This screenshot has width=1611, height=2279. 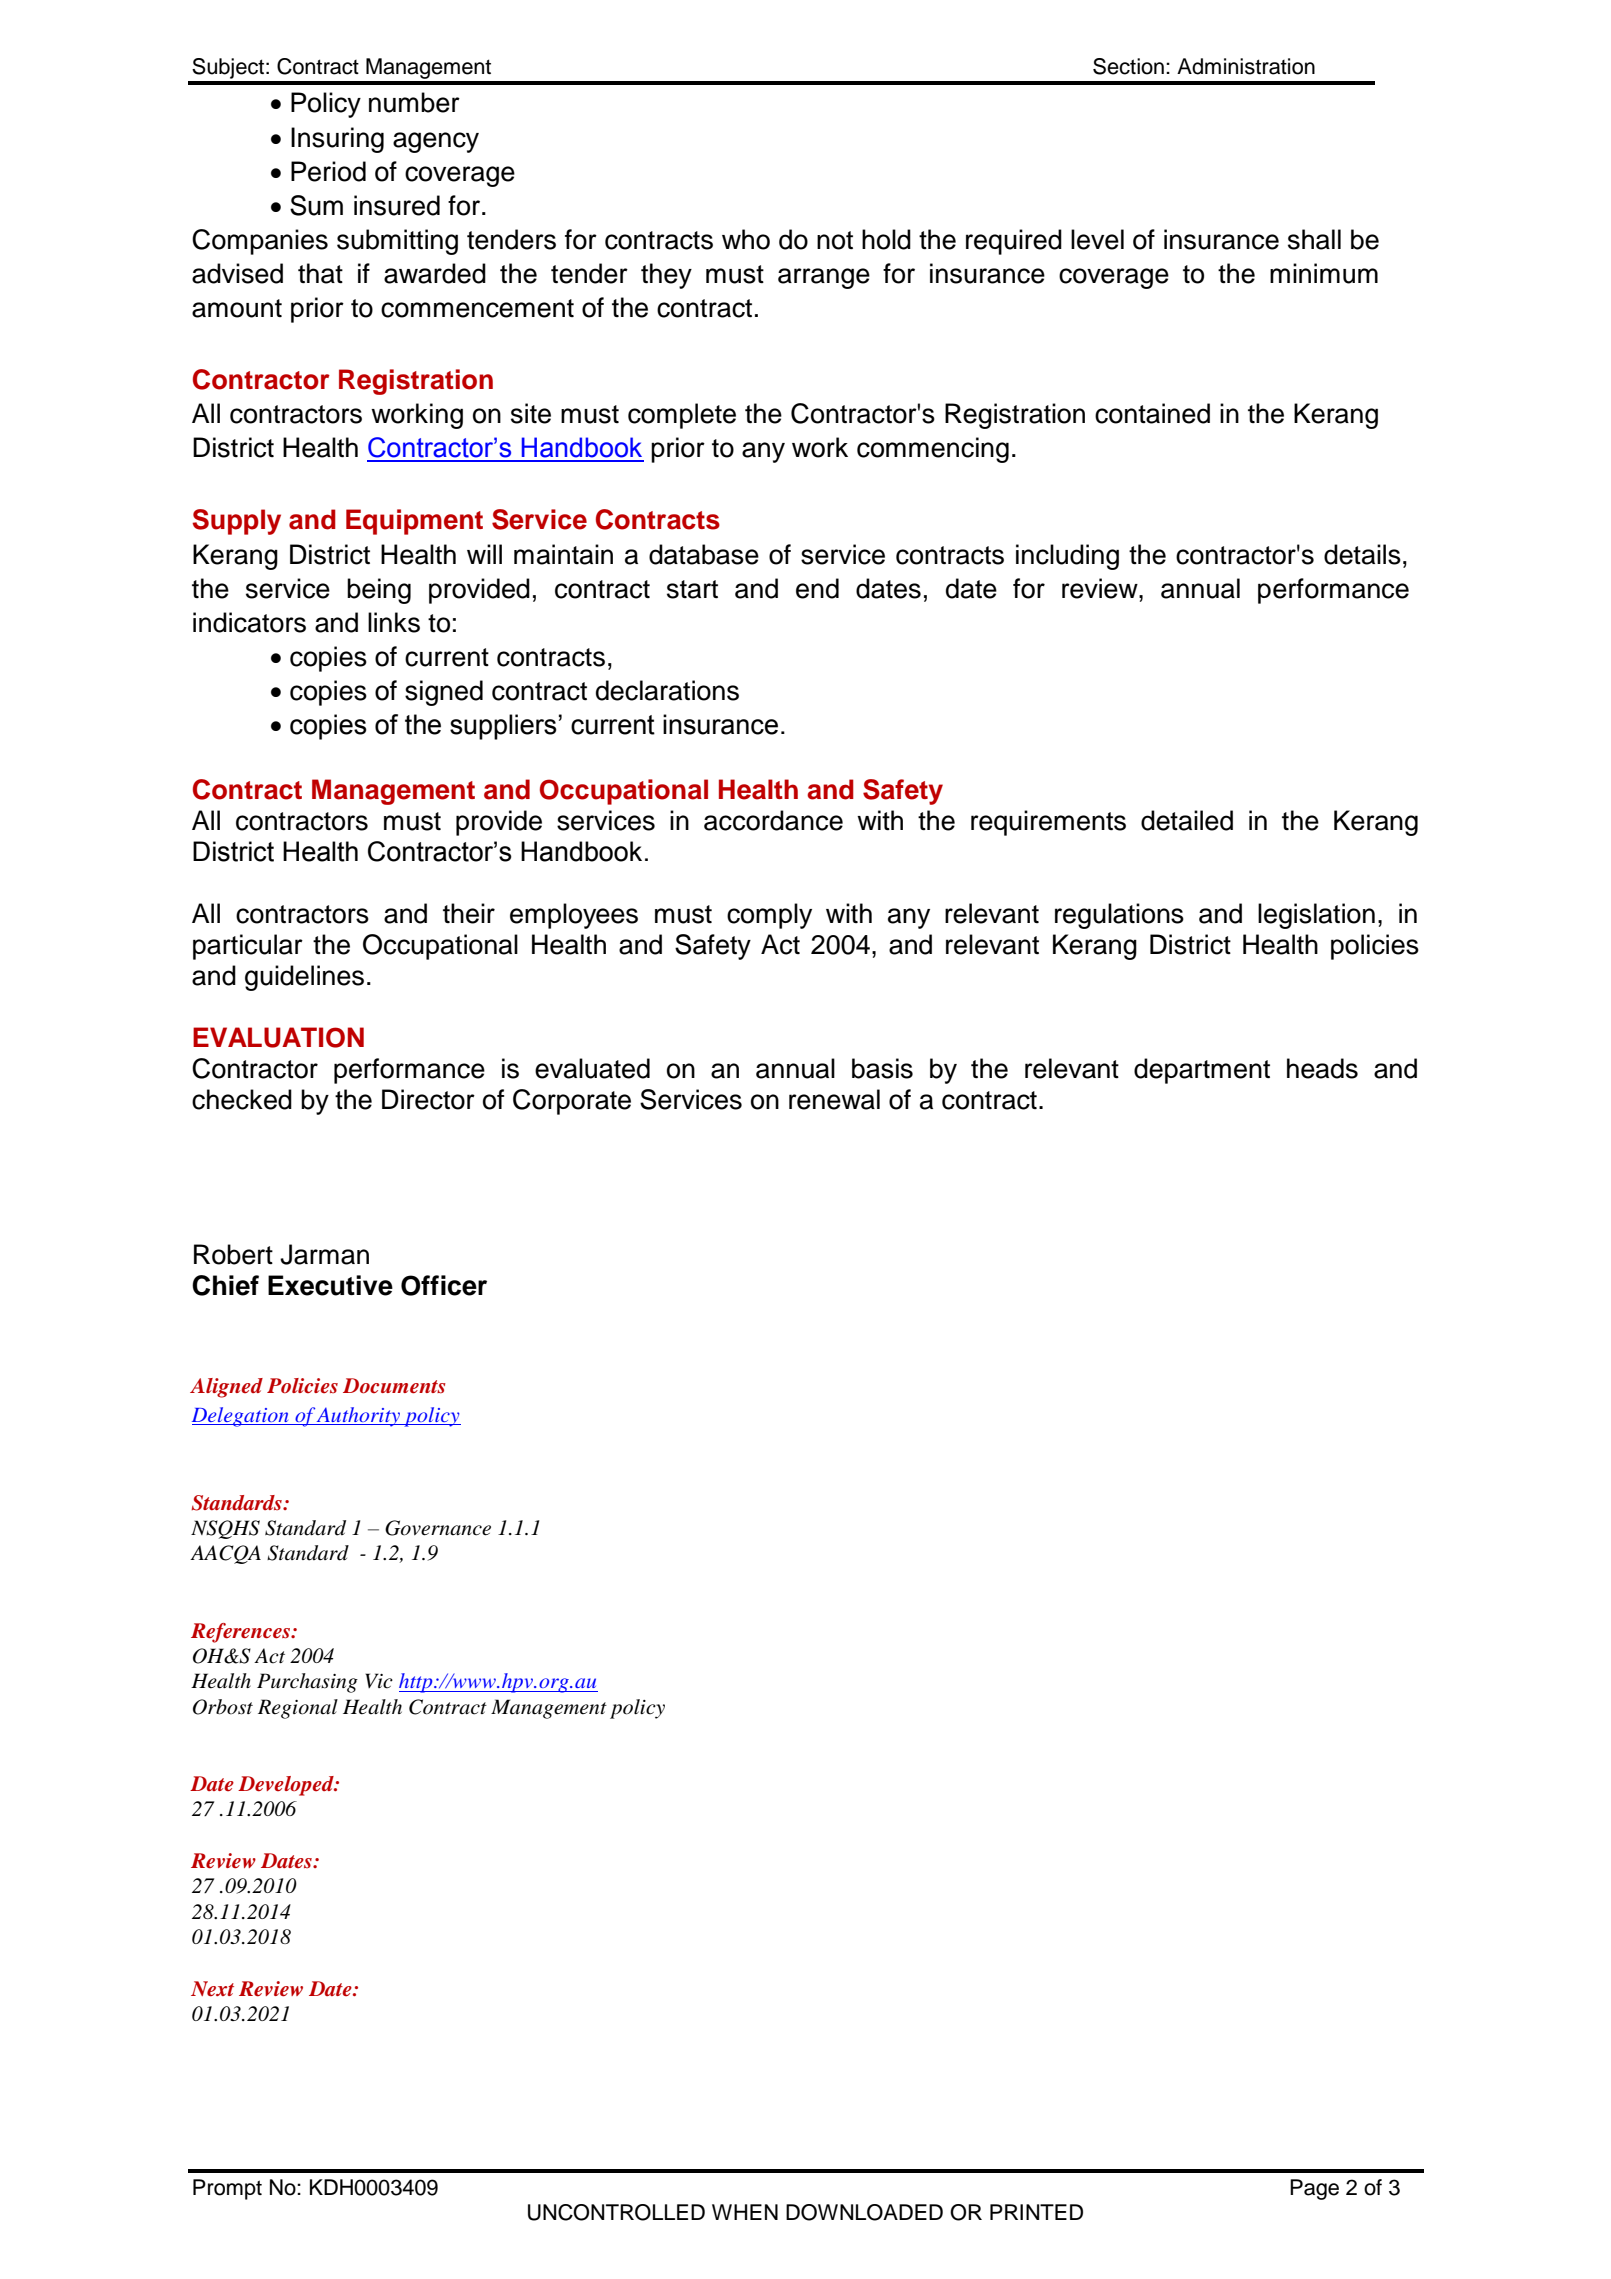 I want to click on who, so click(x=746, y=239).
